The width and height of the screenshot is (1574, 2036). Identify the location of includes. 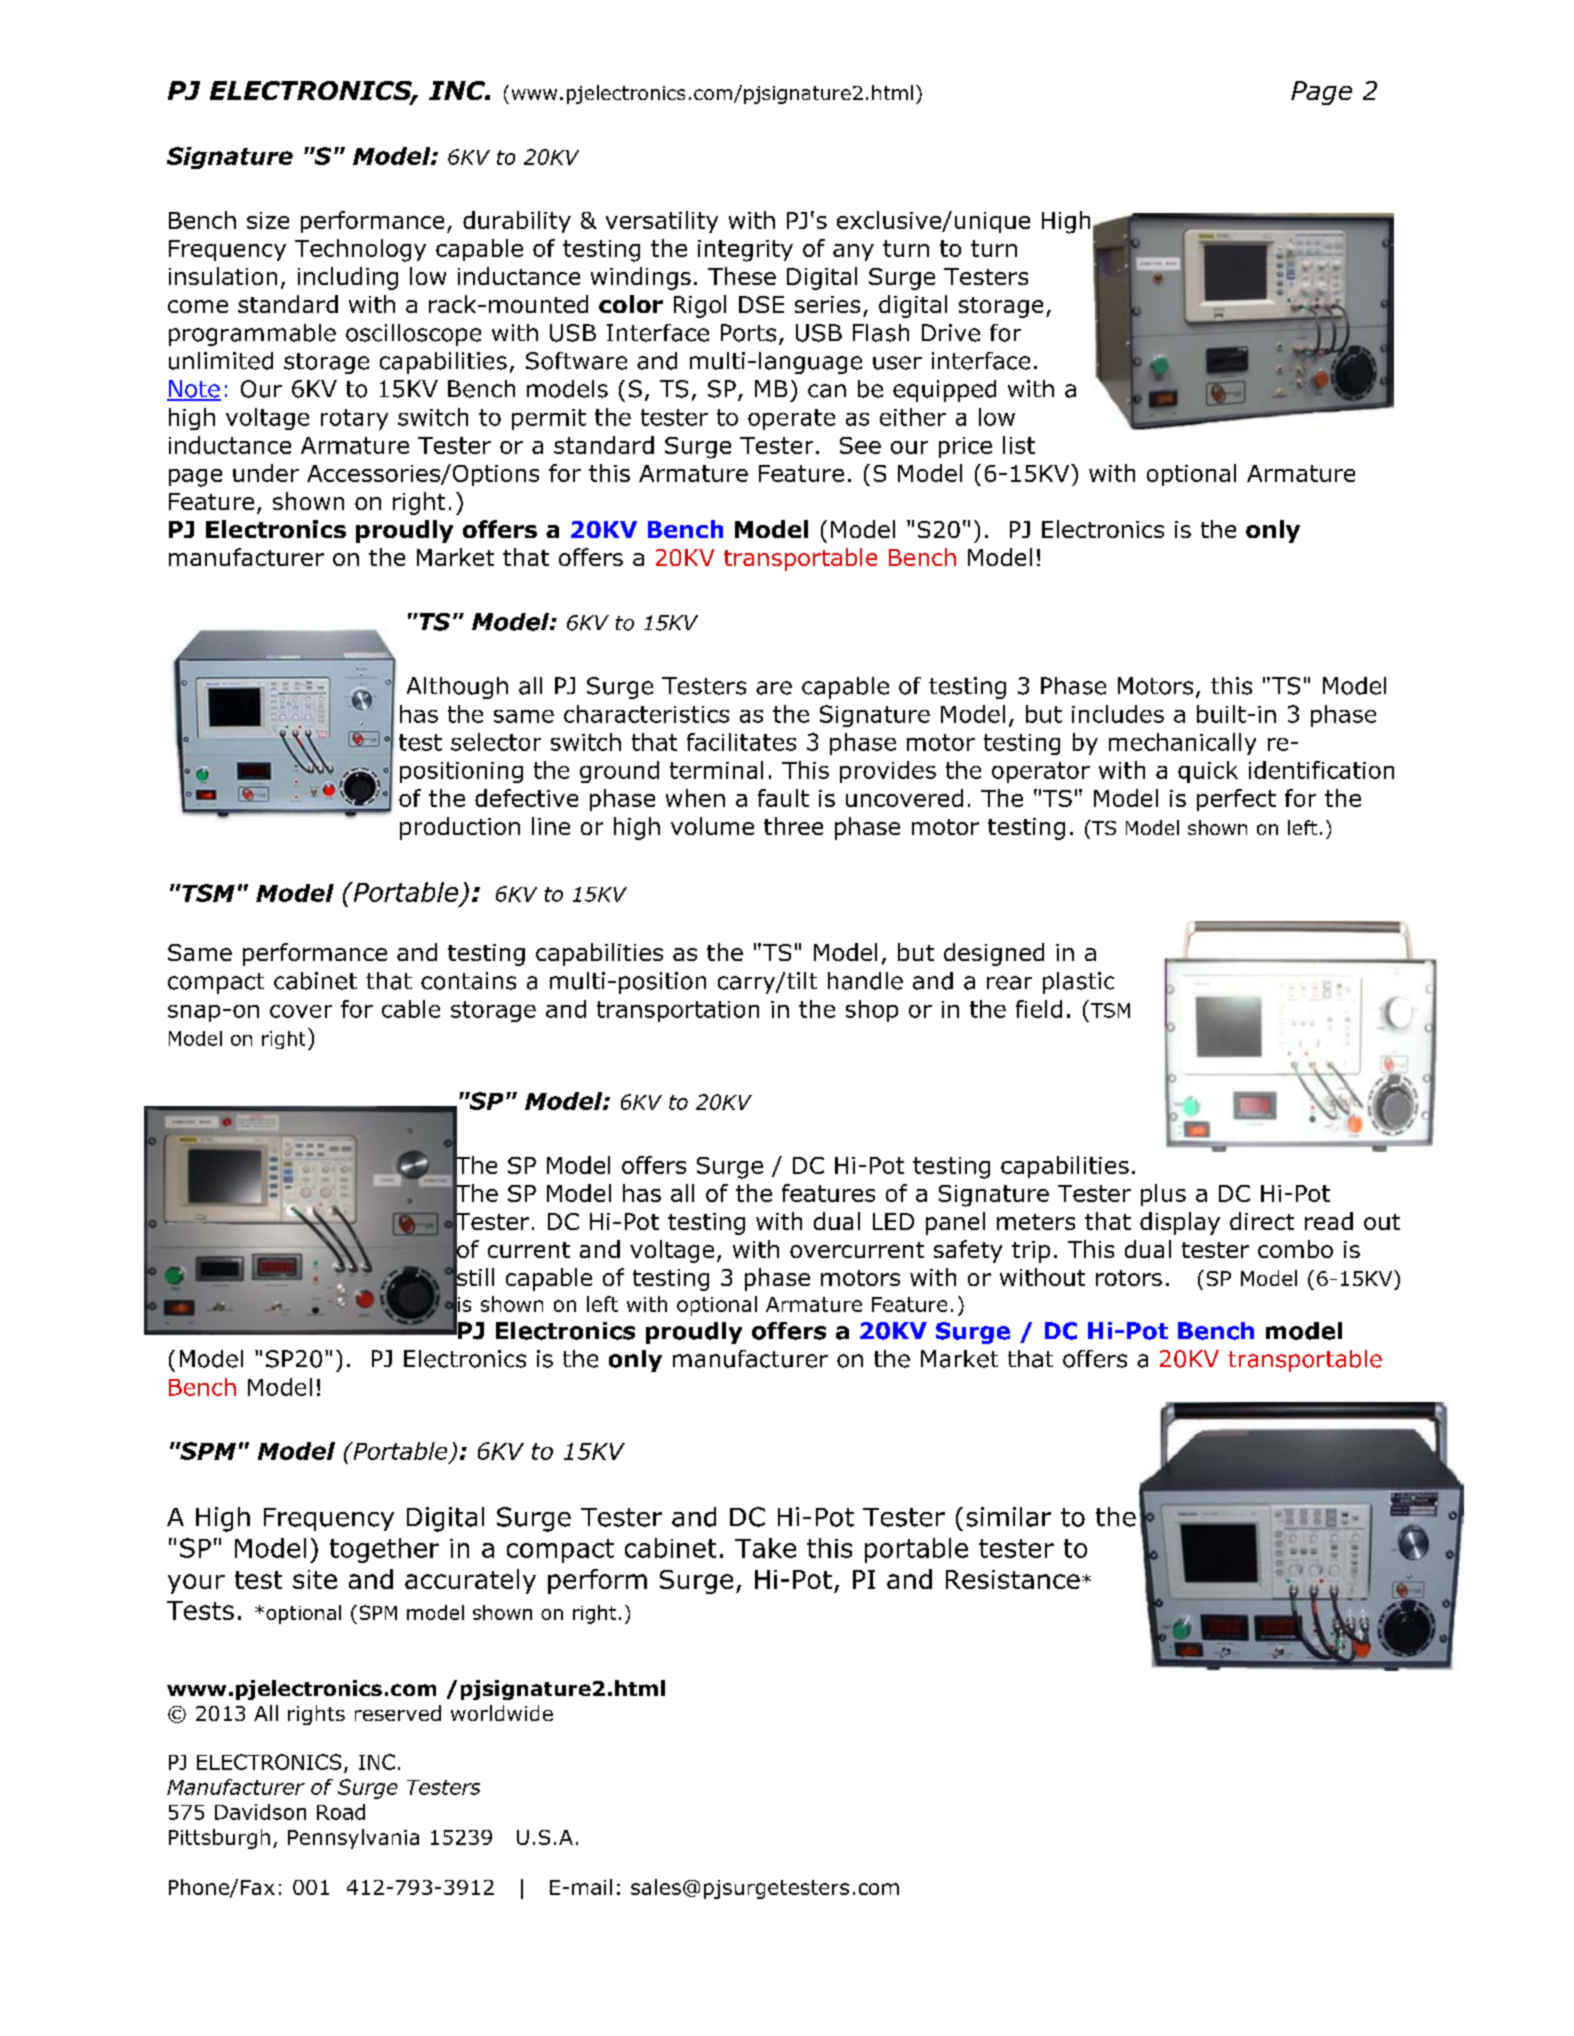
(1118, 714).
